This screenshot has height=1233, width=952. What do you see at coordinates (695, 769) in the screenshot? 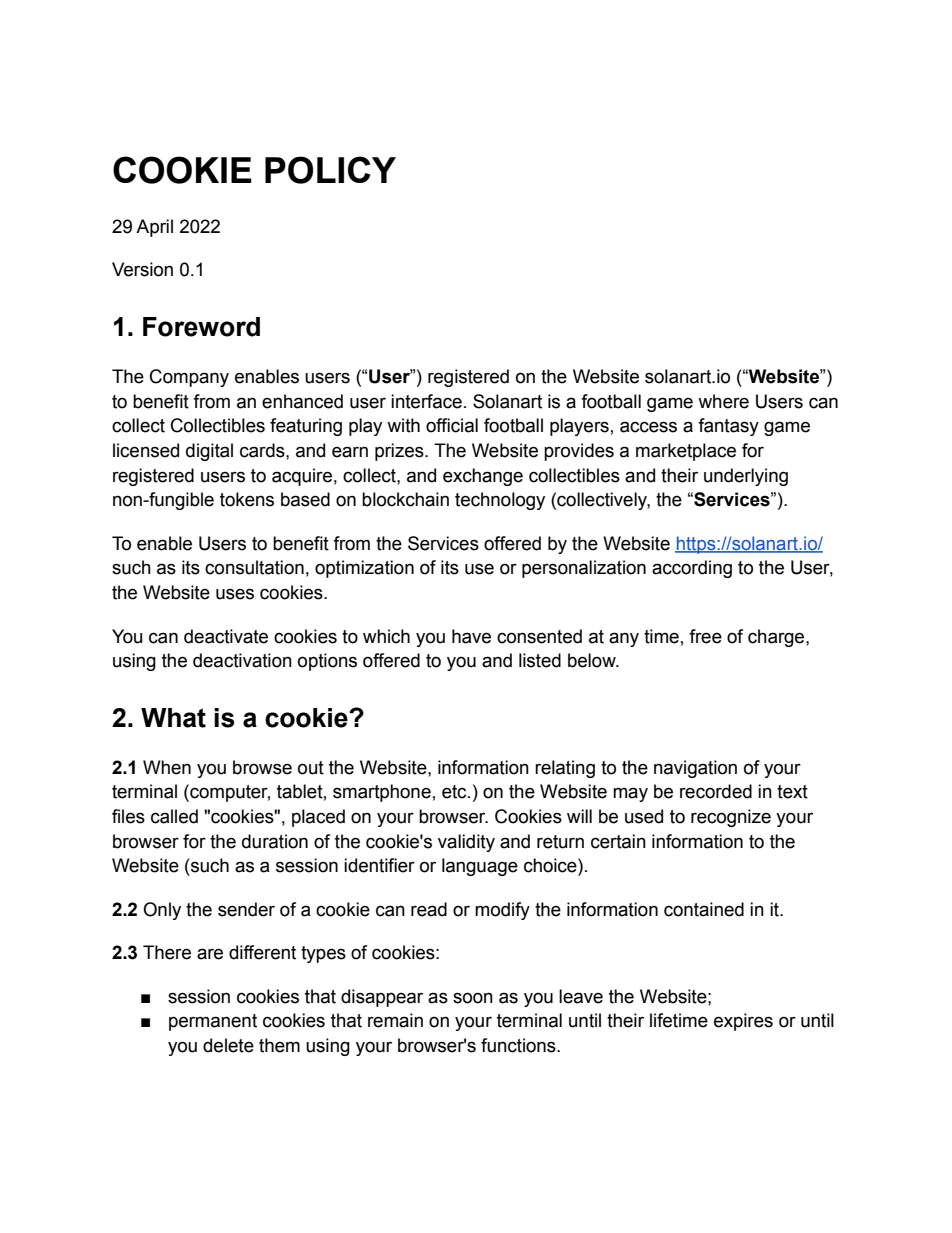
I see `navigation` at bounding box center [695, 769].
